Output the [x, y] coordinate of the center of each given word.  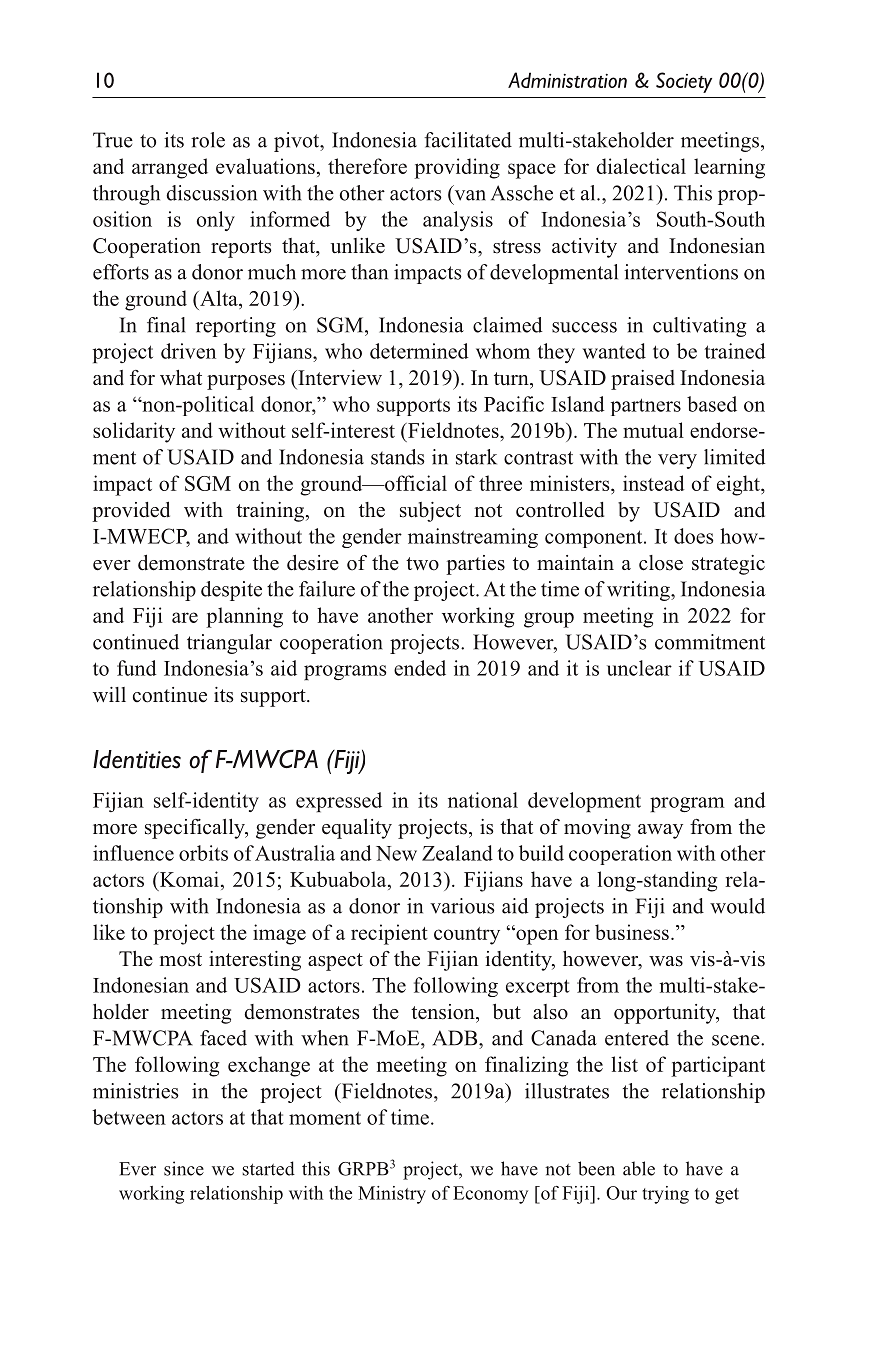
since [184, 1168]
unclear [639, 668]
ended [420, 668]
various [462, 906]
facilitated [468, 140]
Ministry [392, 1195]
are [185, 617]
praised [643, 380]
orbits [203, 853]
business [632, 932]
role [208, 140]
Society [684, 82]
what [181, 377]
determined [419, 351]
